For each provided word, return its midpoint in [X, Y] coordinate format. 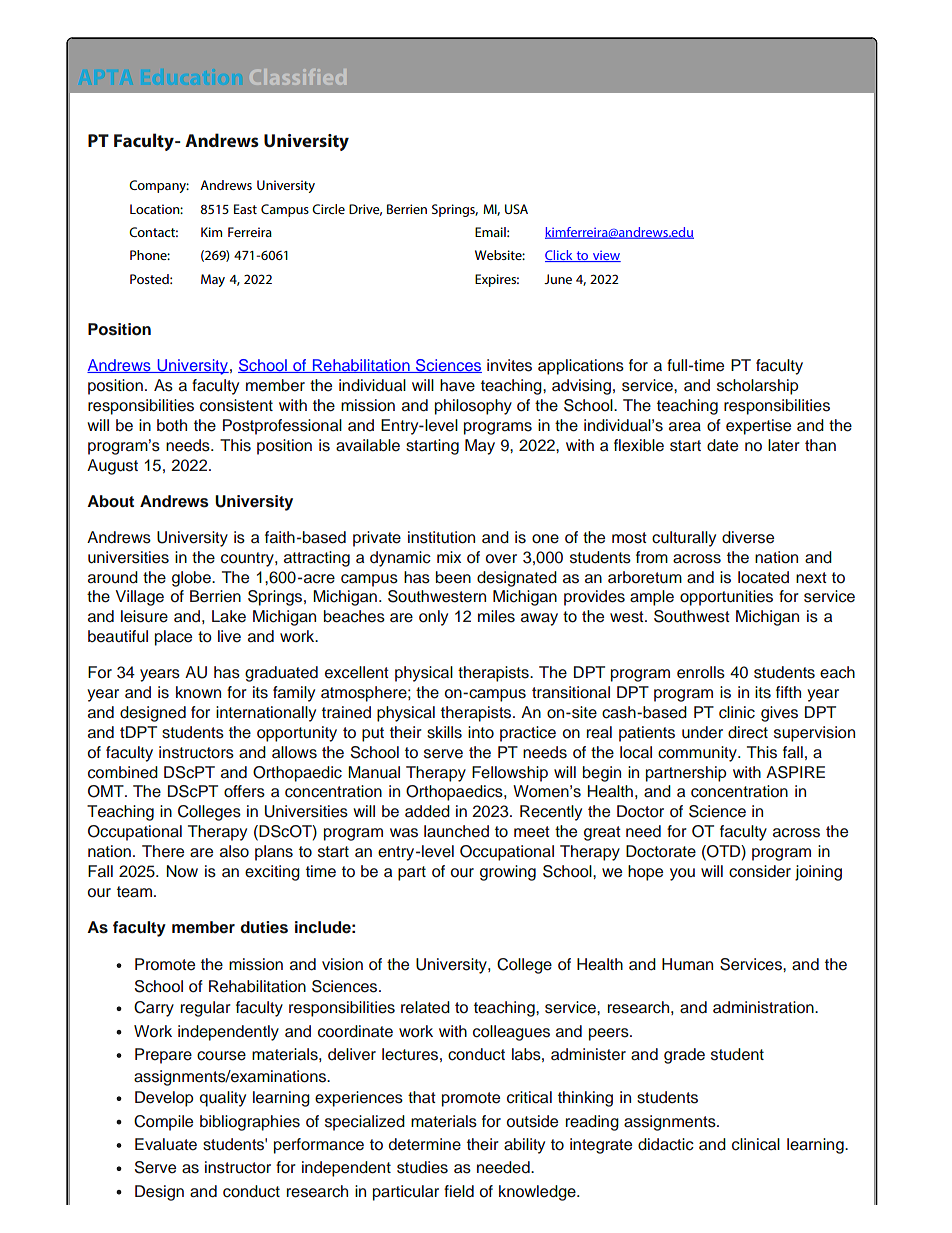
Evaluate [166, 1144]
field [459, 1191]
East [245, 209]
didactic [666, 1144]
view [605, 256]
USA [516, 209]
